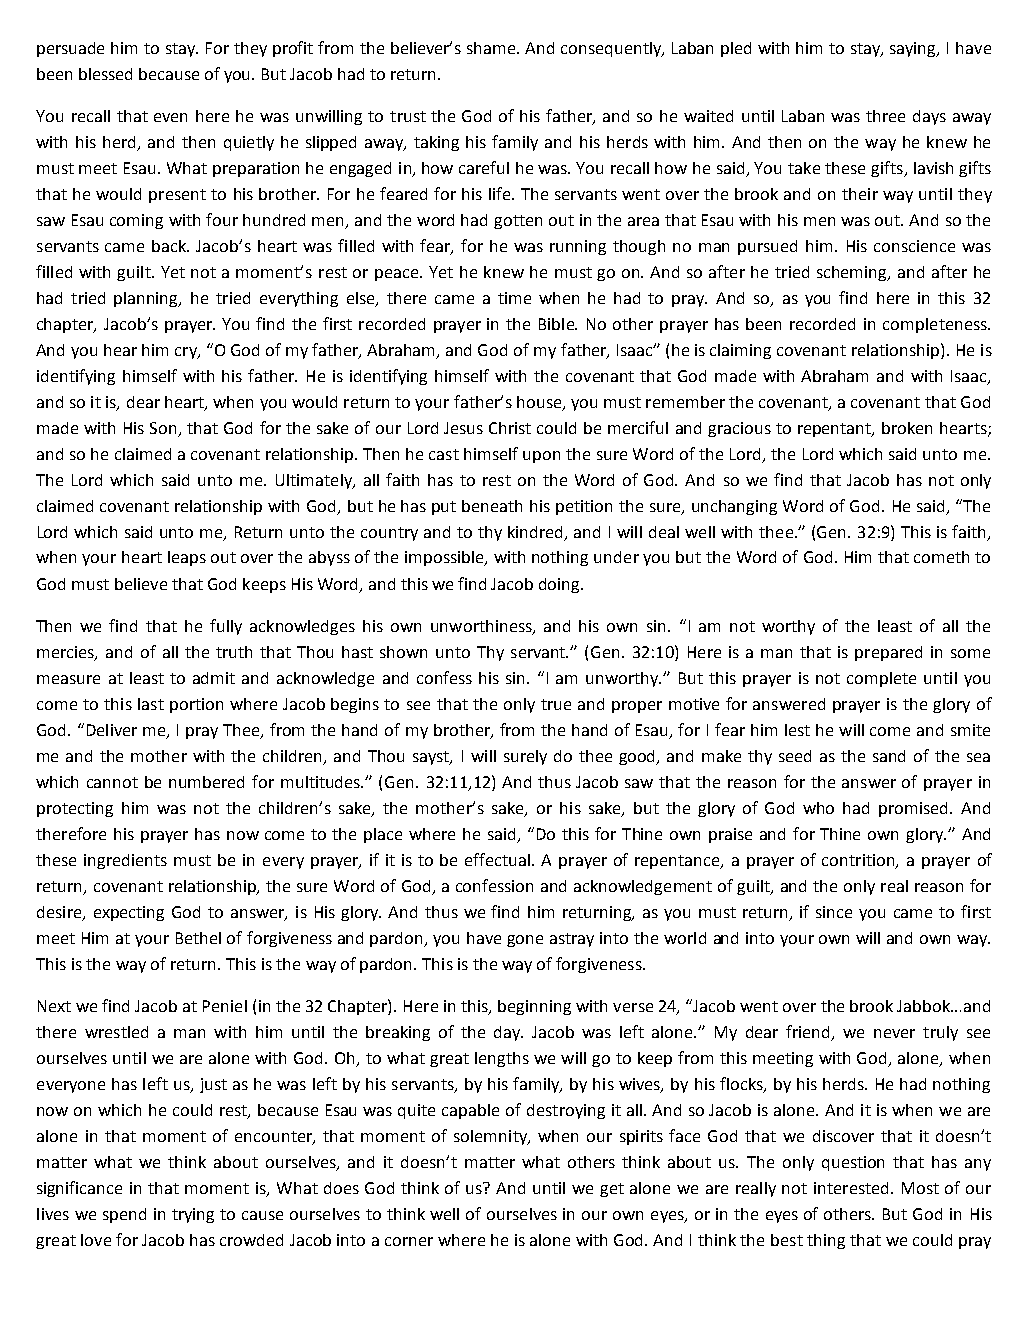 This document has width=1028, height=1331. Describe the element at coordinates (492, 48) in the document. I see `shame` at that location.
